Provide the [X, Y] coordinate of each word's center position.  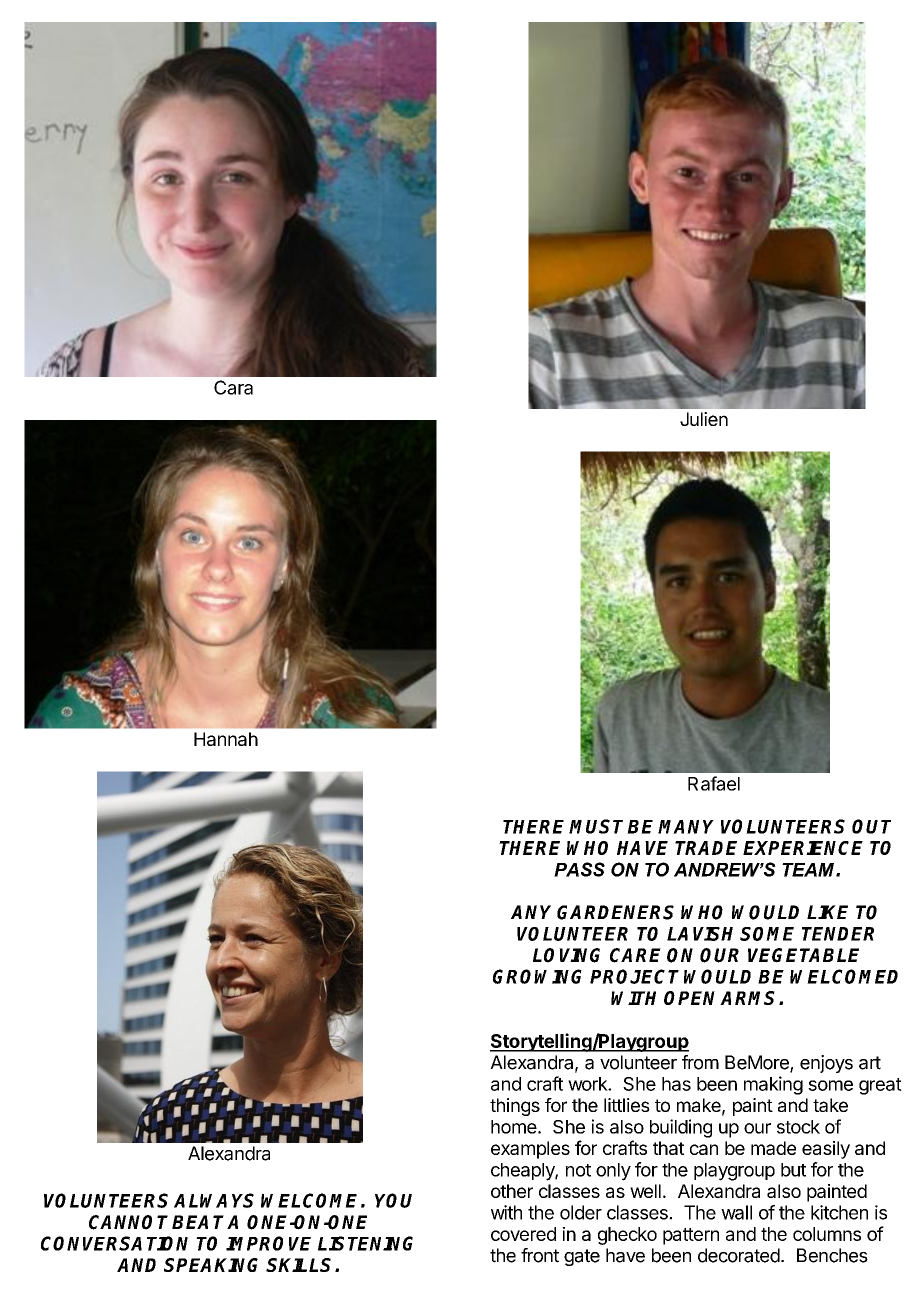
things [515, 1107]
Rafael [714, 783]
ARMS [750, 998]
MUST [598, 826]
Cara [233, 387]
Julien [704, 419]
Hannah [226, 739]
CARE [635, 955]
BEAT [200, 1222]
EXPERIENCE [803, 848]
